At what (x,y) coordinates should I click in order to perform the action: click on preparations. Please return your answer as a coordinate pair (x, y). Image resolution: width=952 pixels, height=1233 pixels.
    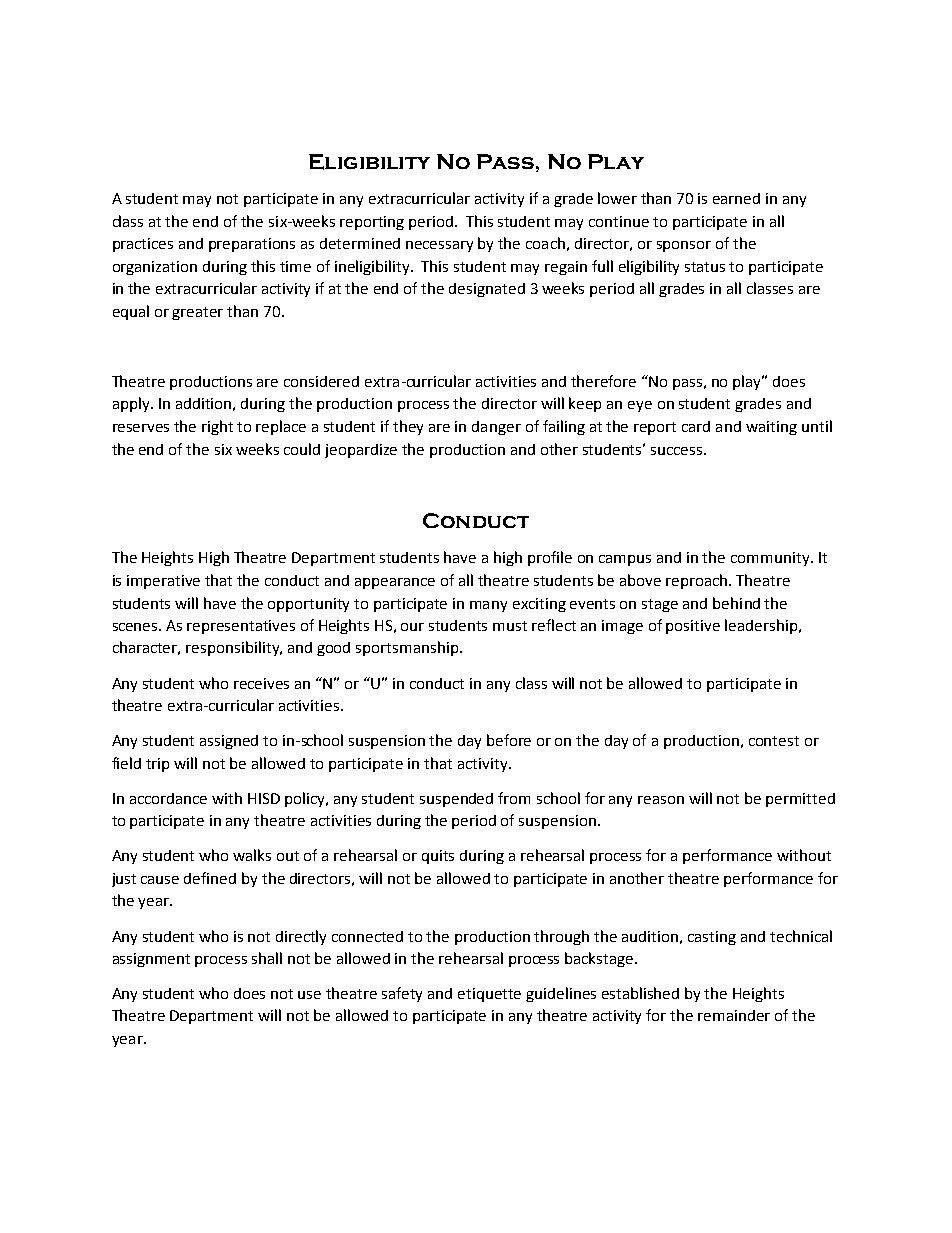
    Looking at the image, I should click on (252, 245).
